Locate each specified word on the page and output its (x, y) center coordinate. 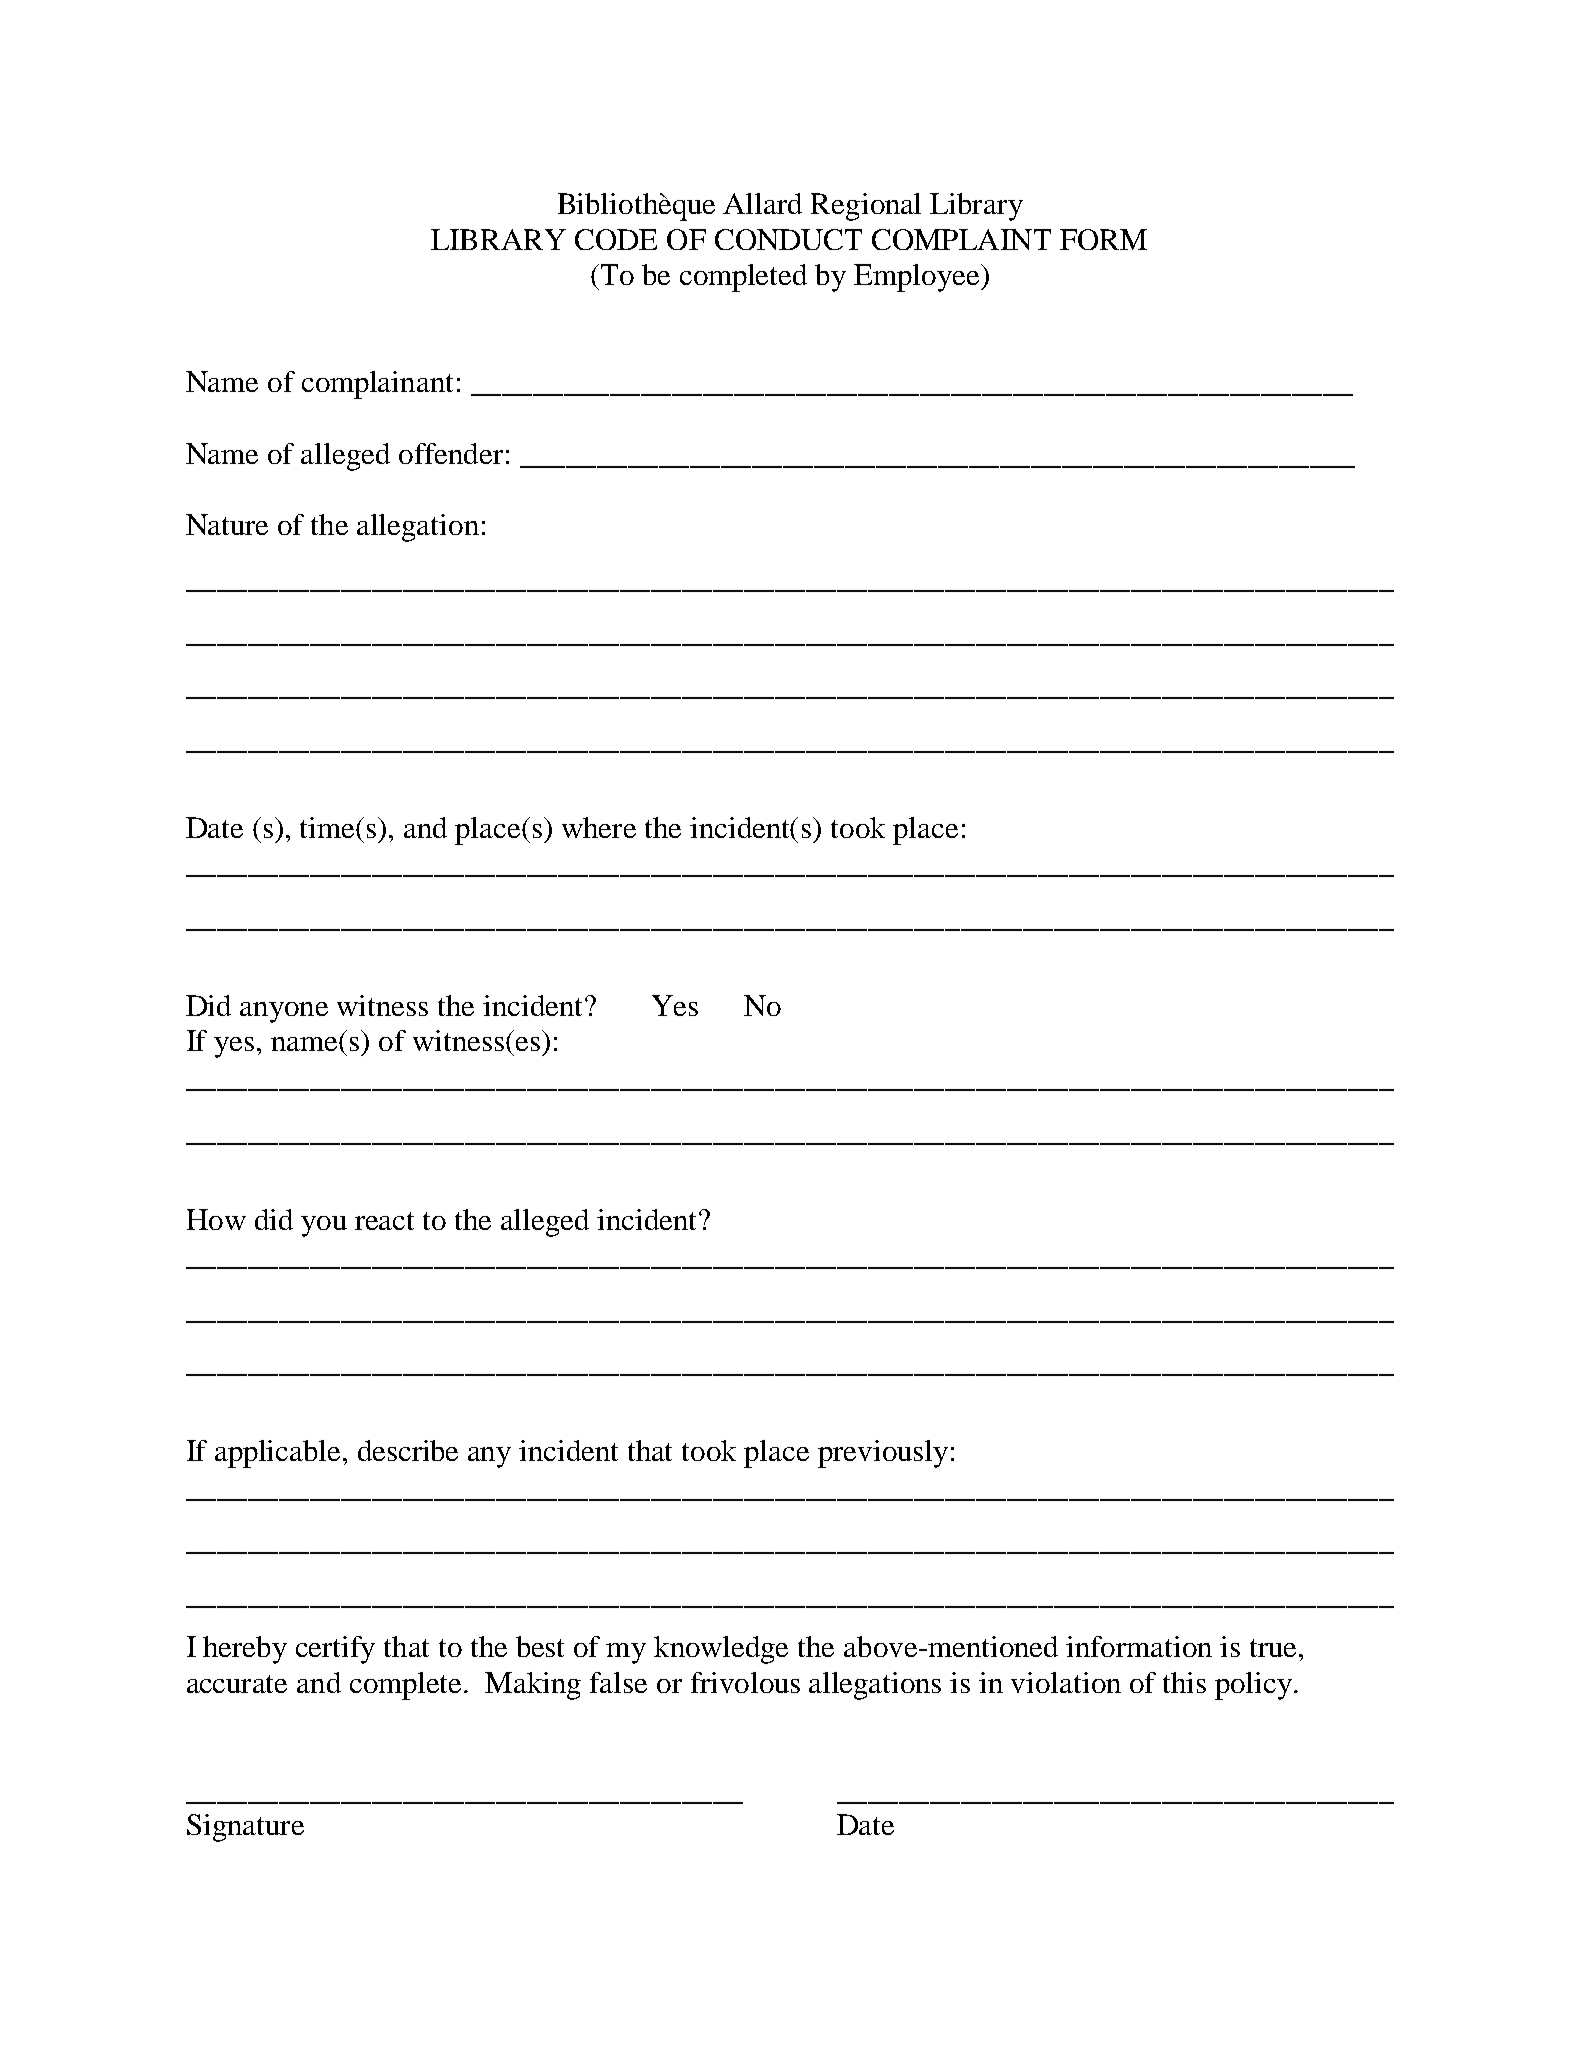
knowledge (721, 1650)
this (1184, 1682)
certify (335, 1650)
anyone (284, 1012)
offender (451, 453)
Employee (918, 278)
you (324, 1226)
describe (408, 1450)
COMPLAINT (961, 239)
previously (883, 1454)
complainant (377, 385)
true (1273, 1648)
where (599, 827)
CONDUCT (788, 239)
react (384, 1221)
